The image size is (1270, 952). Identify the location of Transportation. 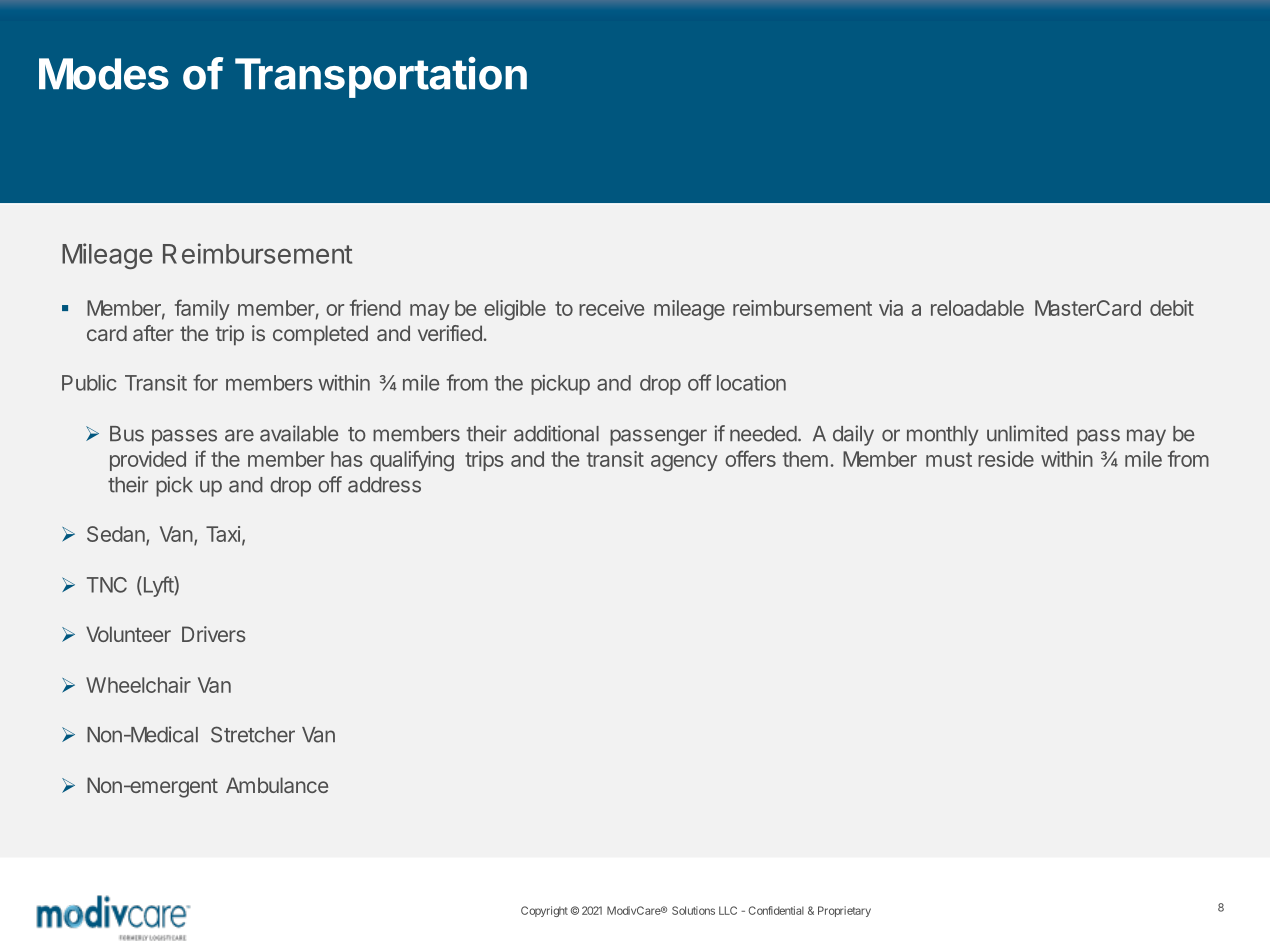
(381, 77).
